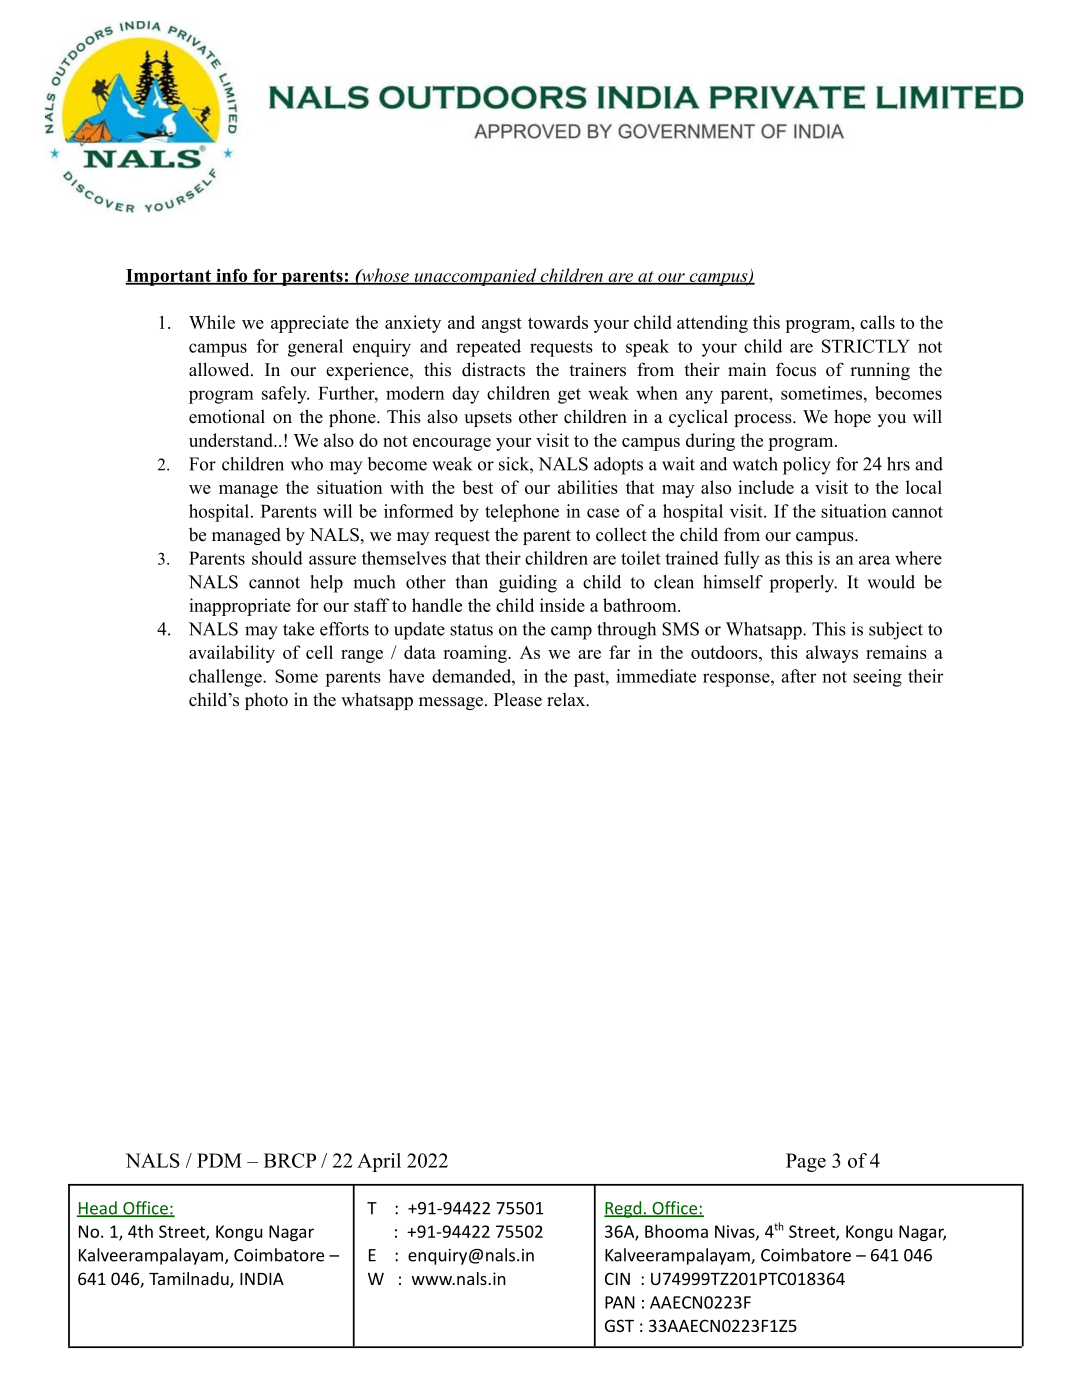  I want to click on CIN, so click(617, 1278).
